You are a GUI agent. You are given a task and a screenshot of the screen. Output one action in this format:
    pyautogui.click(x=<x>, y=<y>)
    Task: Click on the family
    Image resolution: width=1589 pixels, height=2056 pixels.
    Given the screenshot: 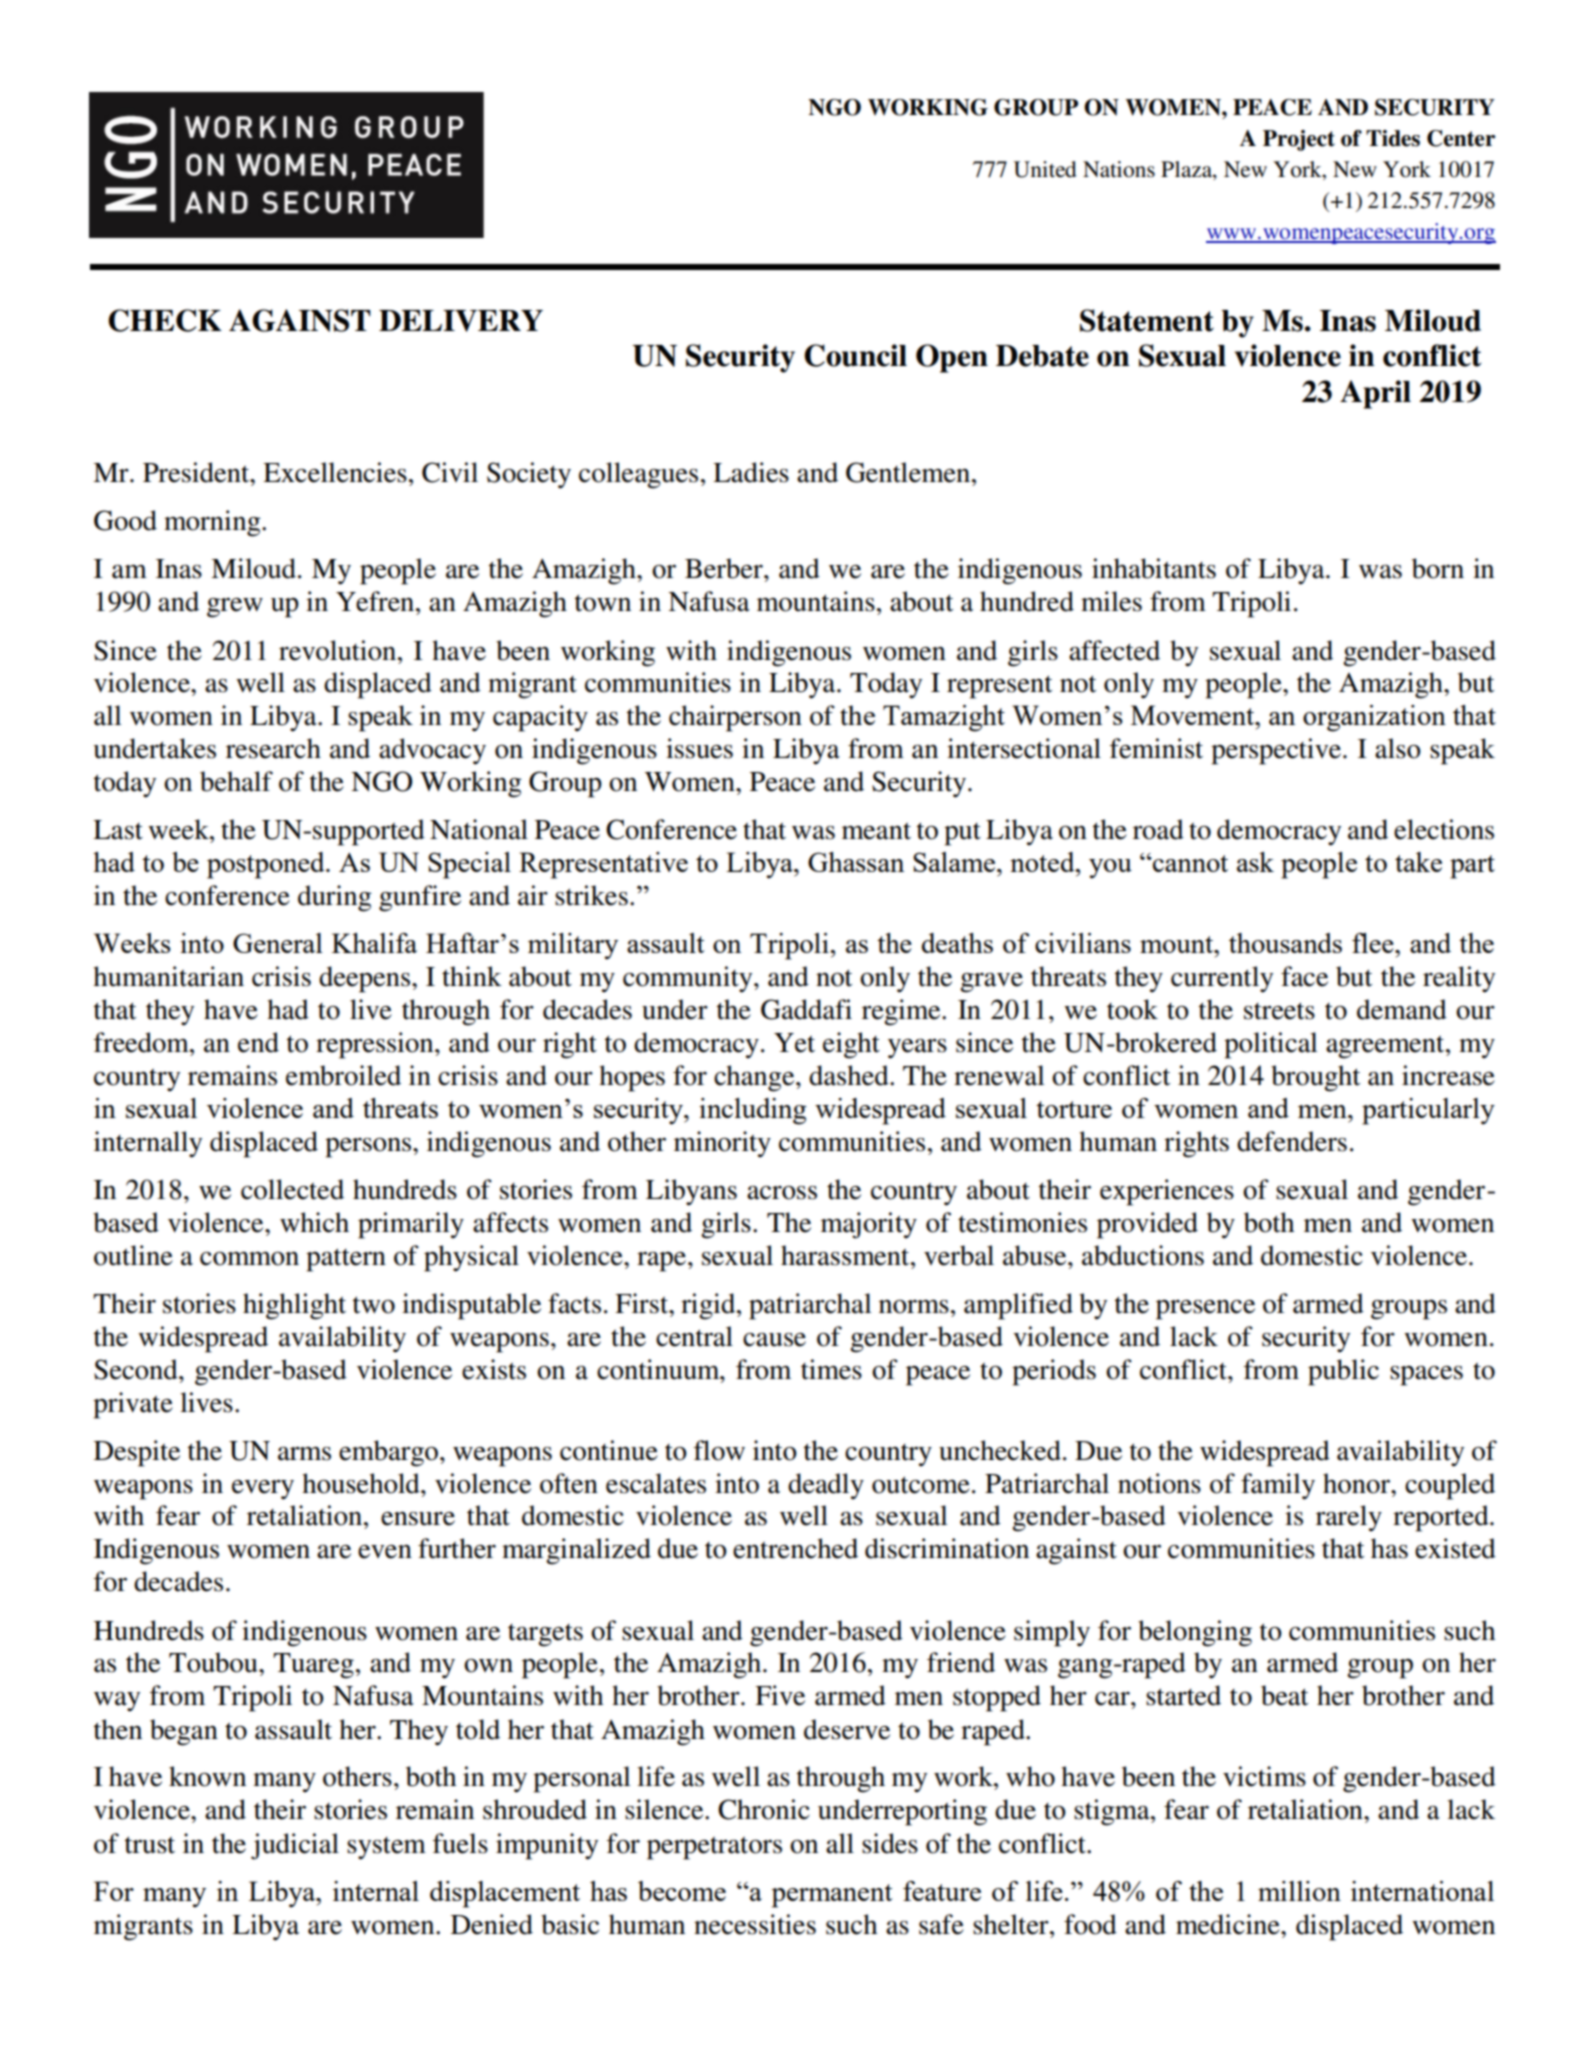 What is the action you would take?
    pyautogui.click(x=1278, y=1486)
